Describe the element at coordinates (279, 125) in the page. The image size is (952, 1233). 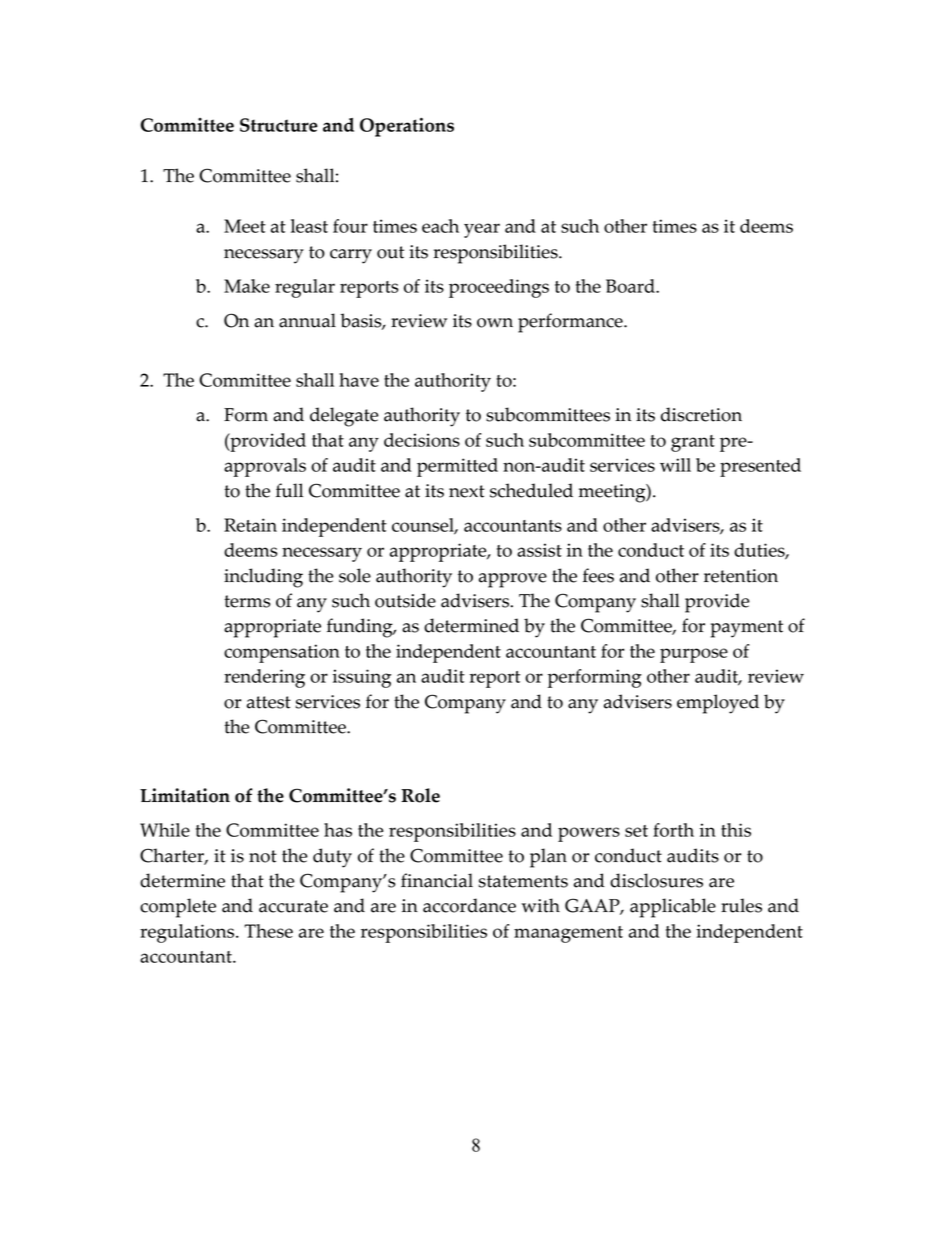
I see `Structure` at that location.
